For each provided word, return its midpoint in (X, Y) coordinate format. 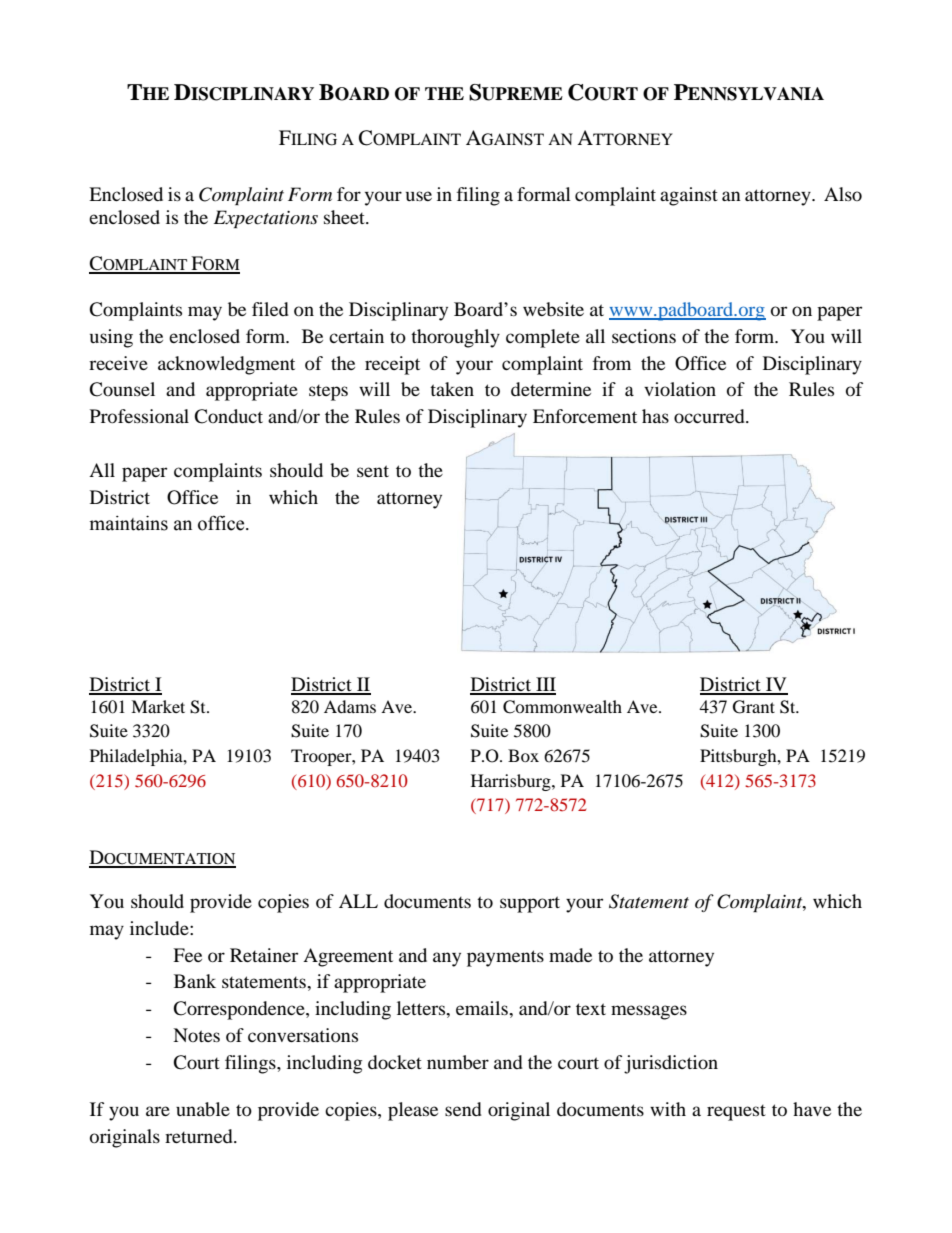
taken (452, 389)
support (530, 904)
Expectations (266, 219)
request (736, 1113)
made (570, 955)
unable (203, 1109)
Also (843, 194)
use (419, 196)
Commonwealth (562, 707)
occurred (710, 416)
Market (158, 706)
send (463, 1109)
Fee (187, 955)
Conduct (228, 416)
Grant (754, 707)
